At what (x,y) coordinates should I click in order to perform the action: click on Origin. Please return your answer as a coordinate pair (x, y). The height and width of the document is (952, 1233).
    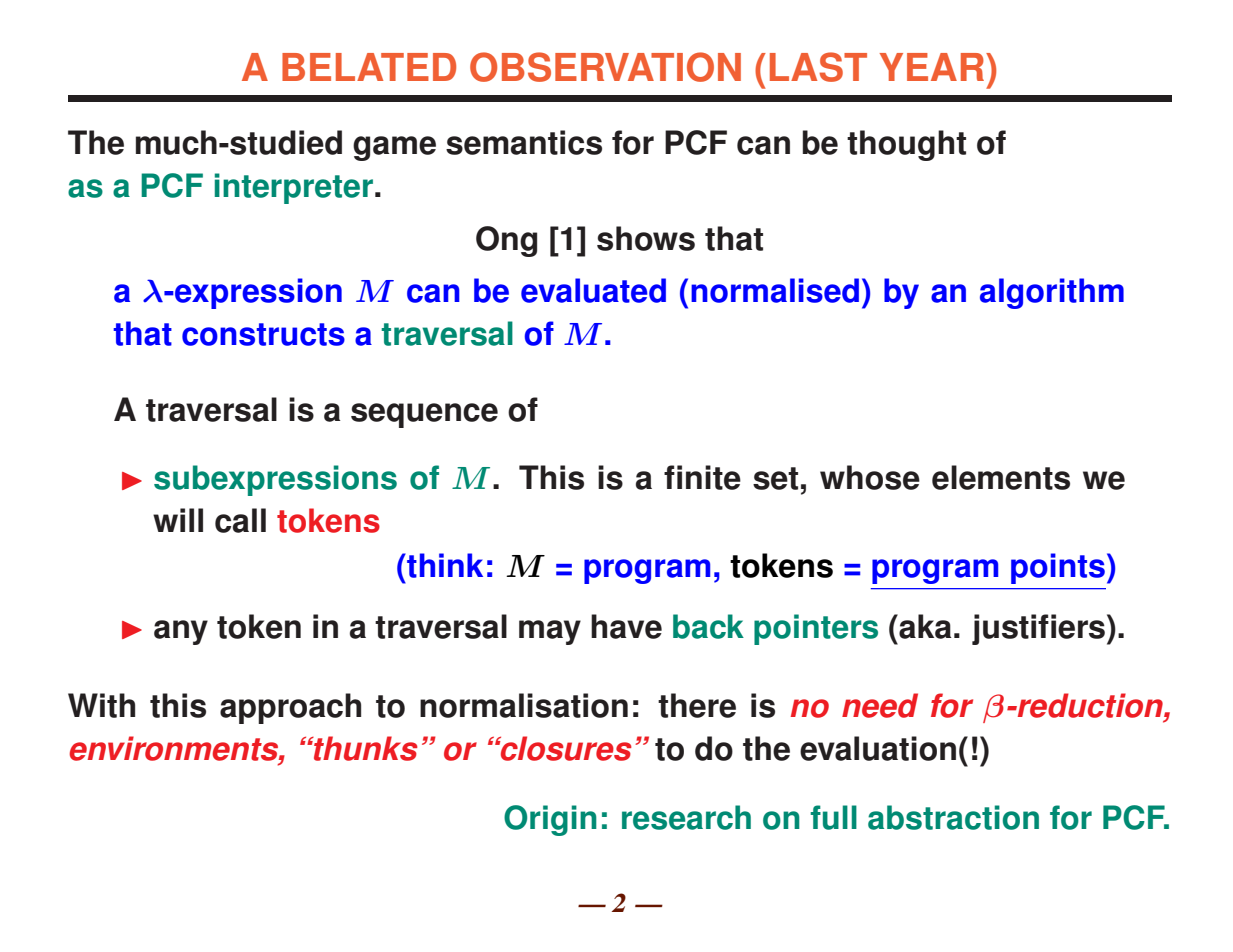
    Looking at the image, I should click on (550, 820).
